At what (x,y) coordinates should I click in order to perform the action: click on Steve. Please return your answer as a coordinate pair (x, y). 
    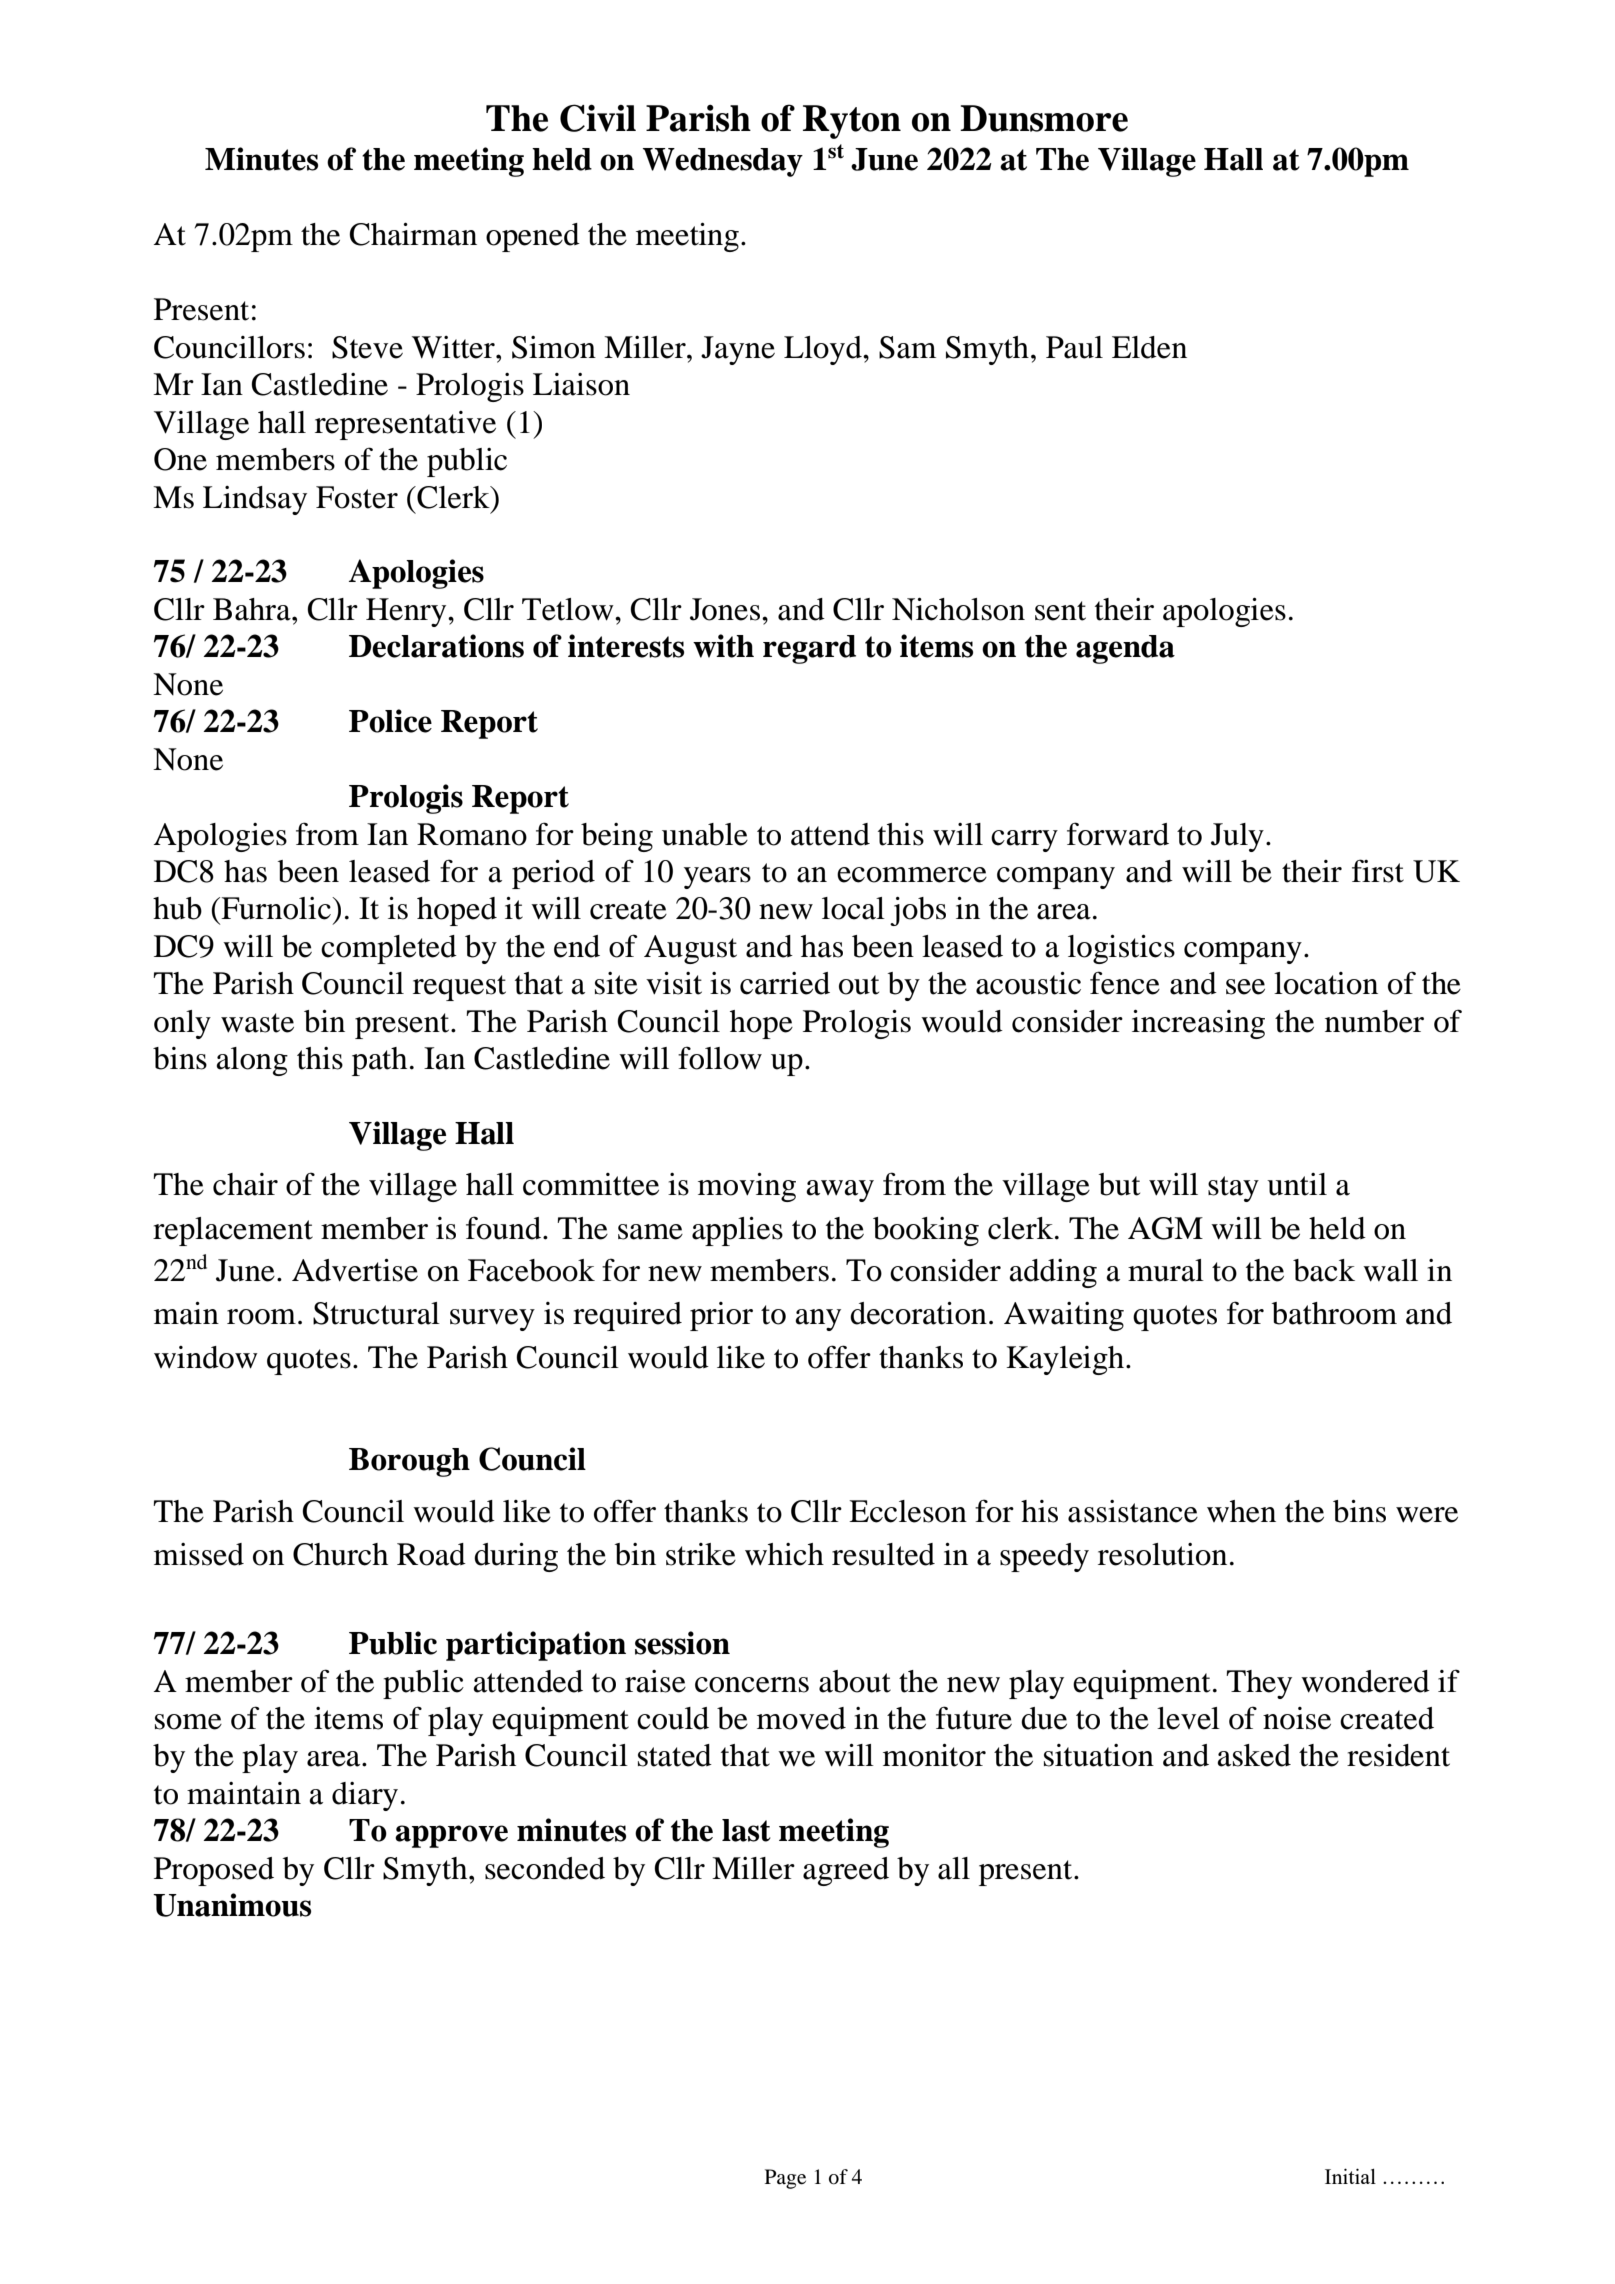
    Looking at the image, I should click on (367, 347).
